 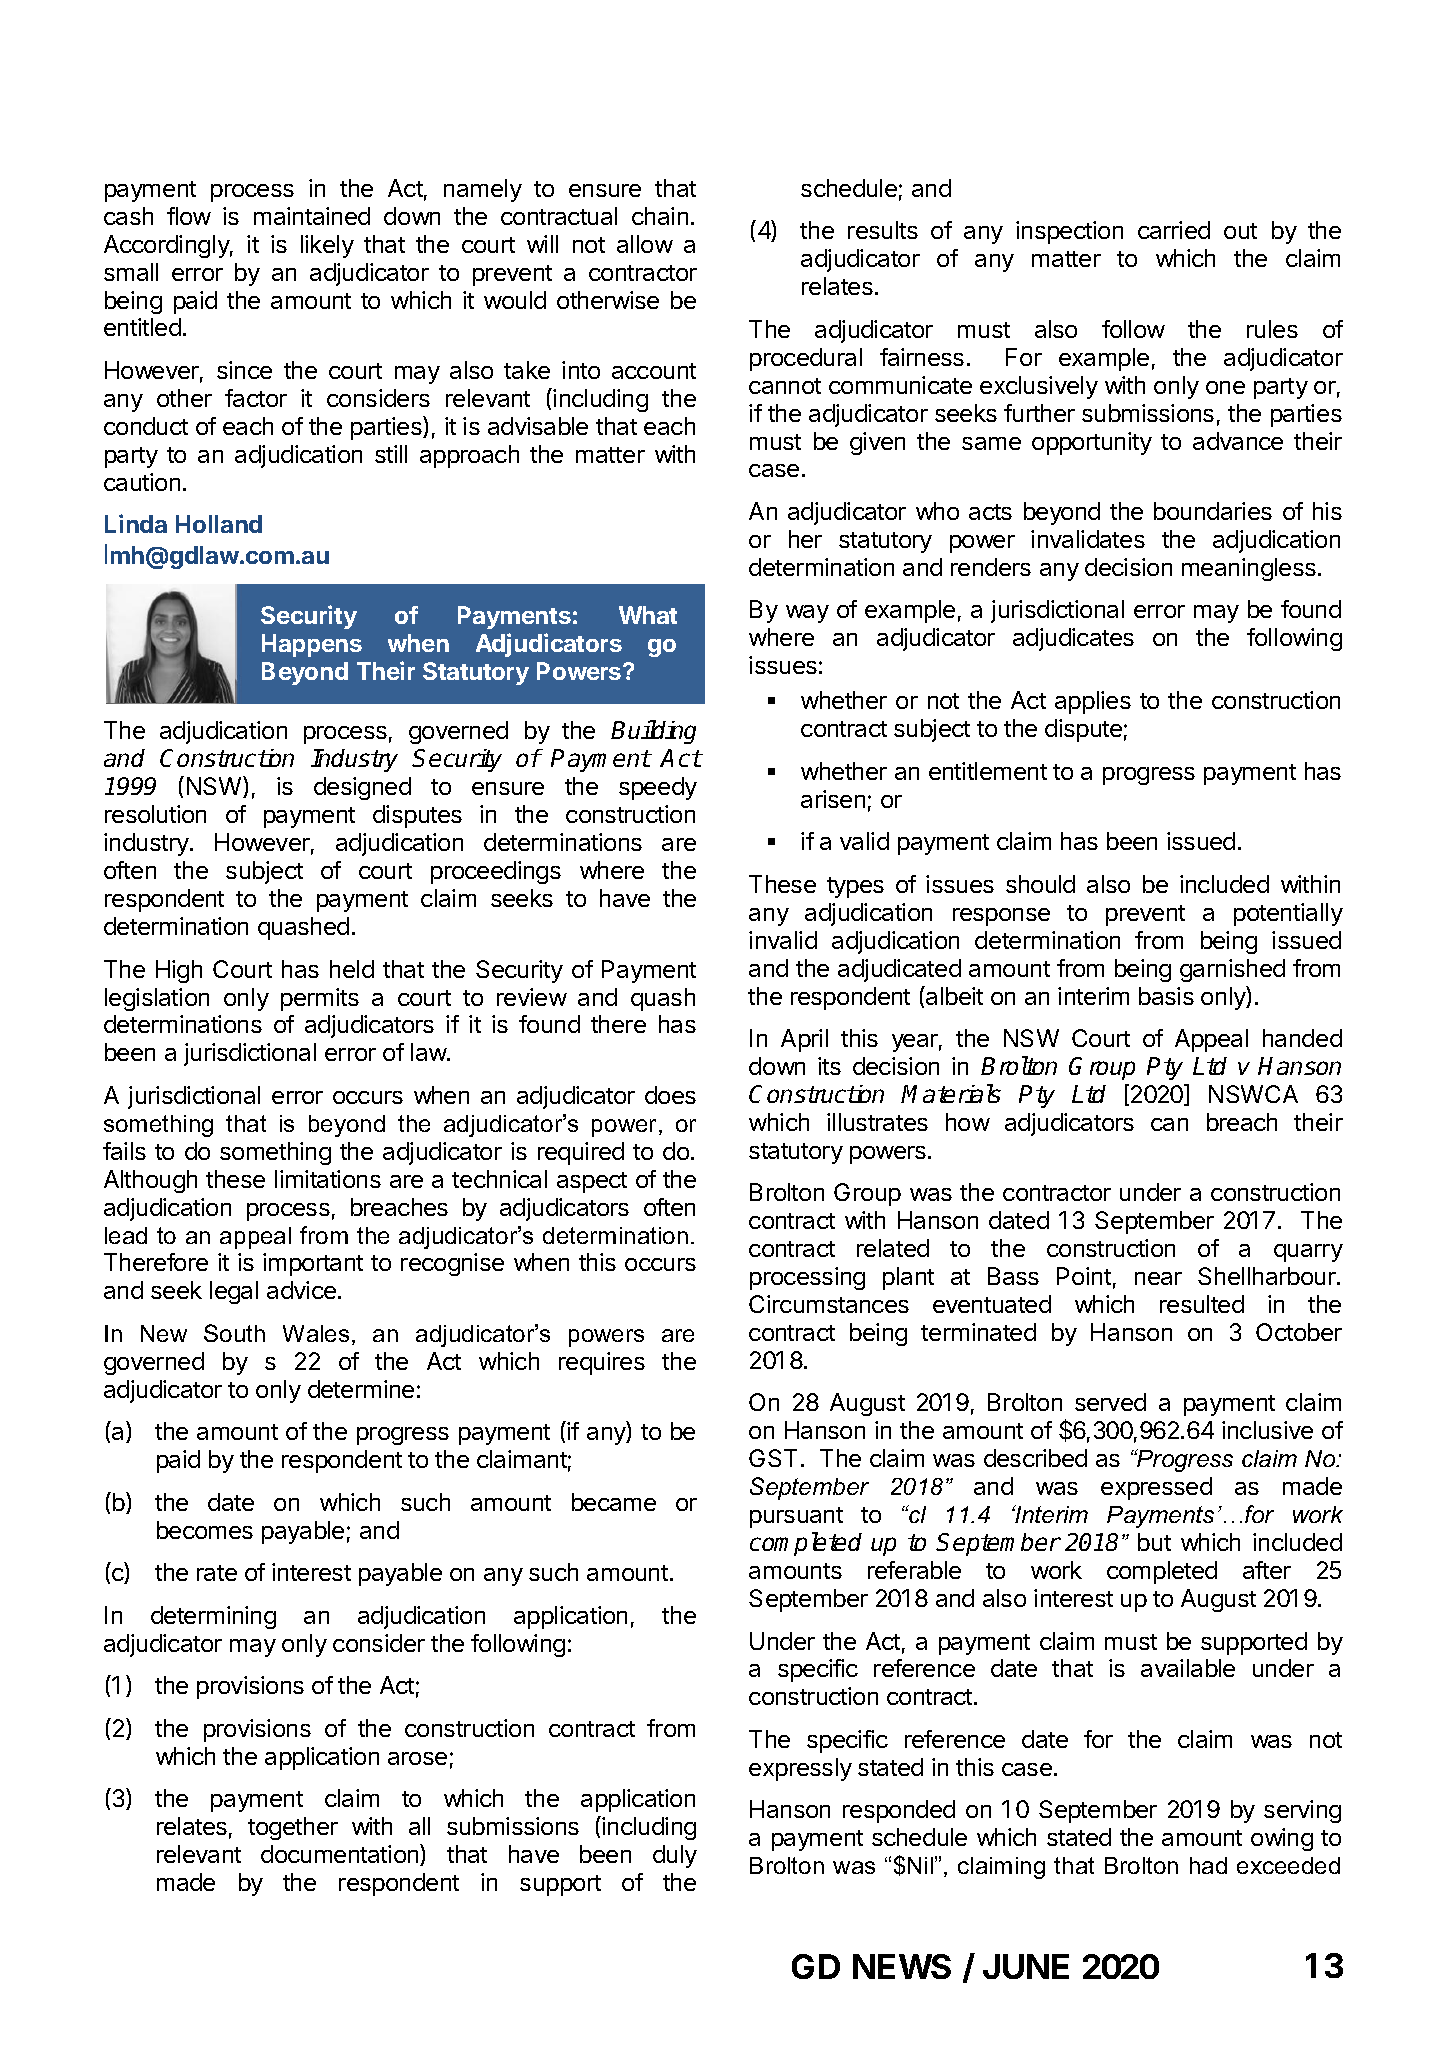 I want to click on Happens, so click(x=312, y=645).
